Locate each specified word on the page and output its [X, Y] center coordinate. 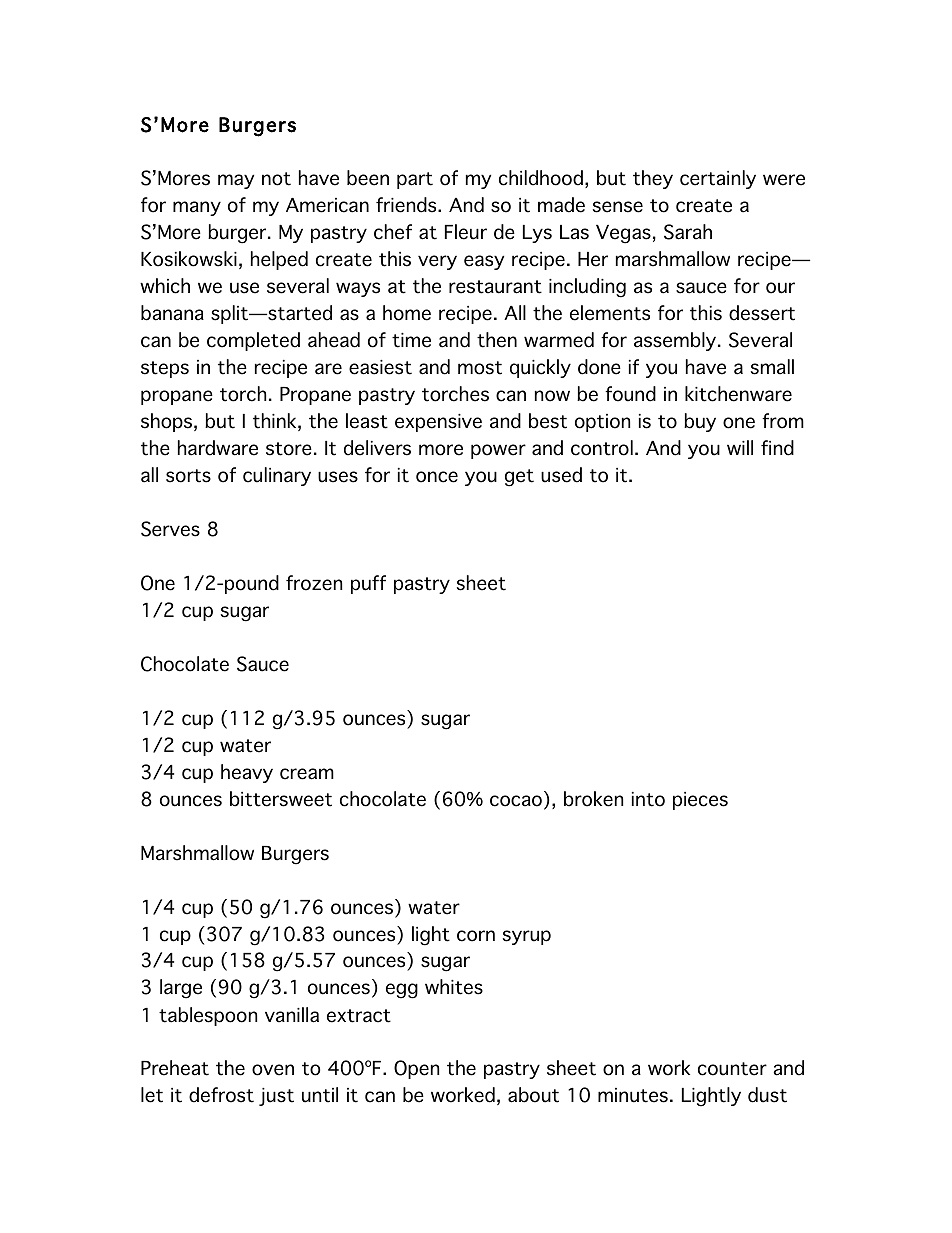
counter [732, 1069]
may [236, 181]
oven [273, 1070]
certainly [718, 179]
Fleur [466, 232]
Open [416, 1069]
